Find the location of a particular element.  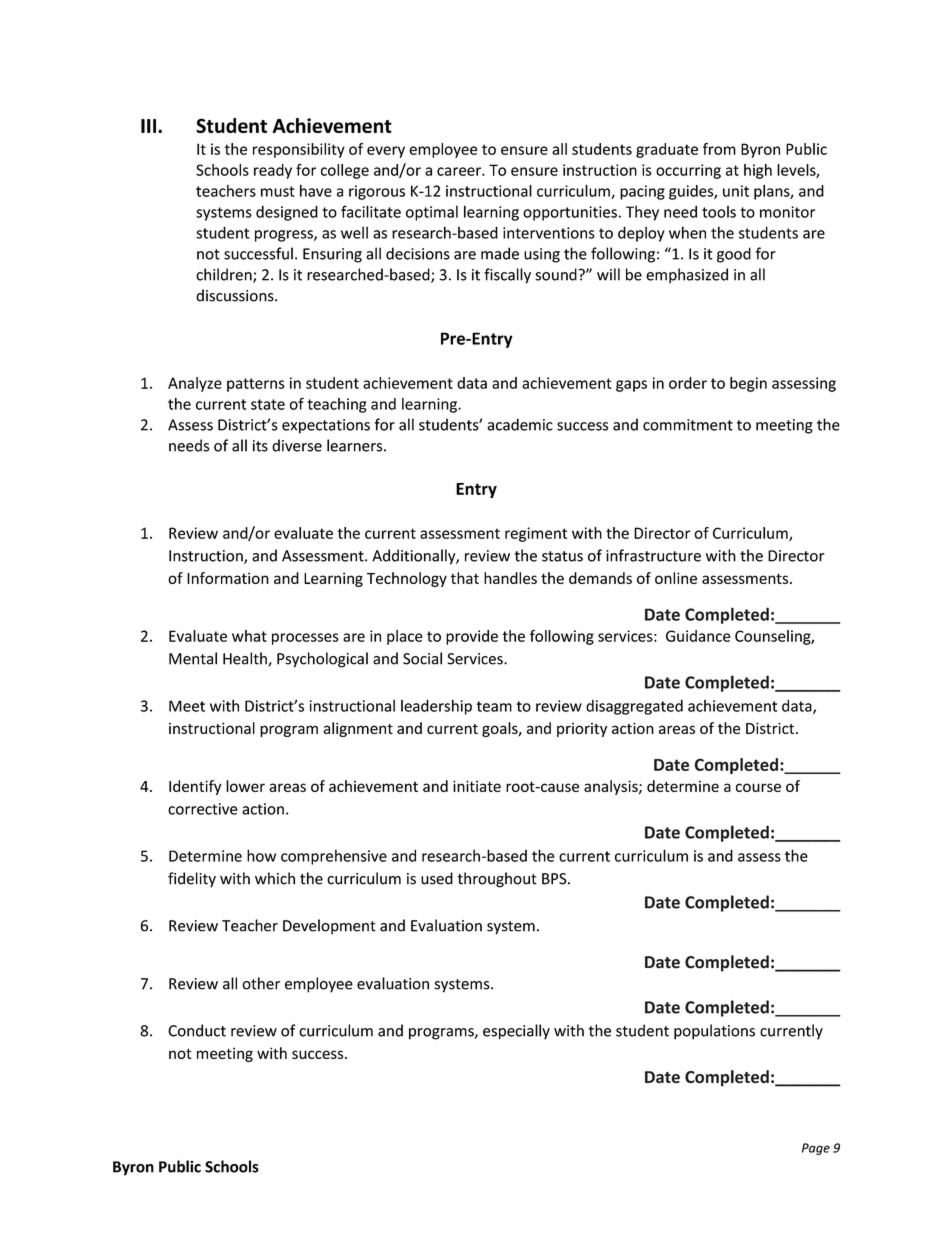

ready is located at coordinates (273, 171).
